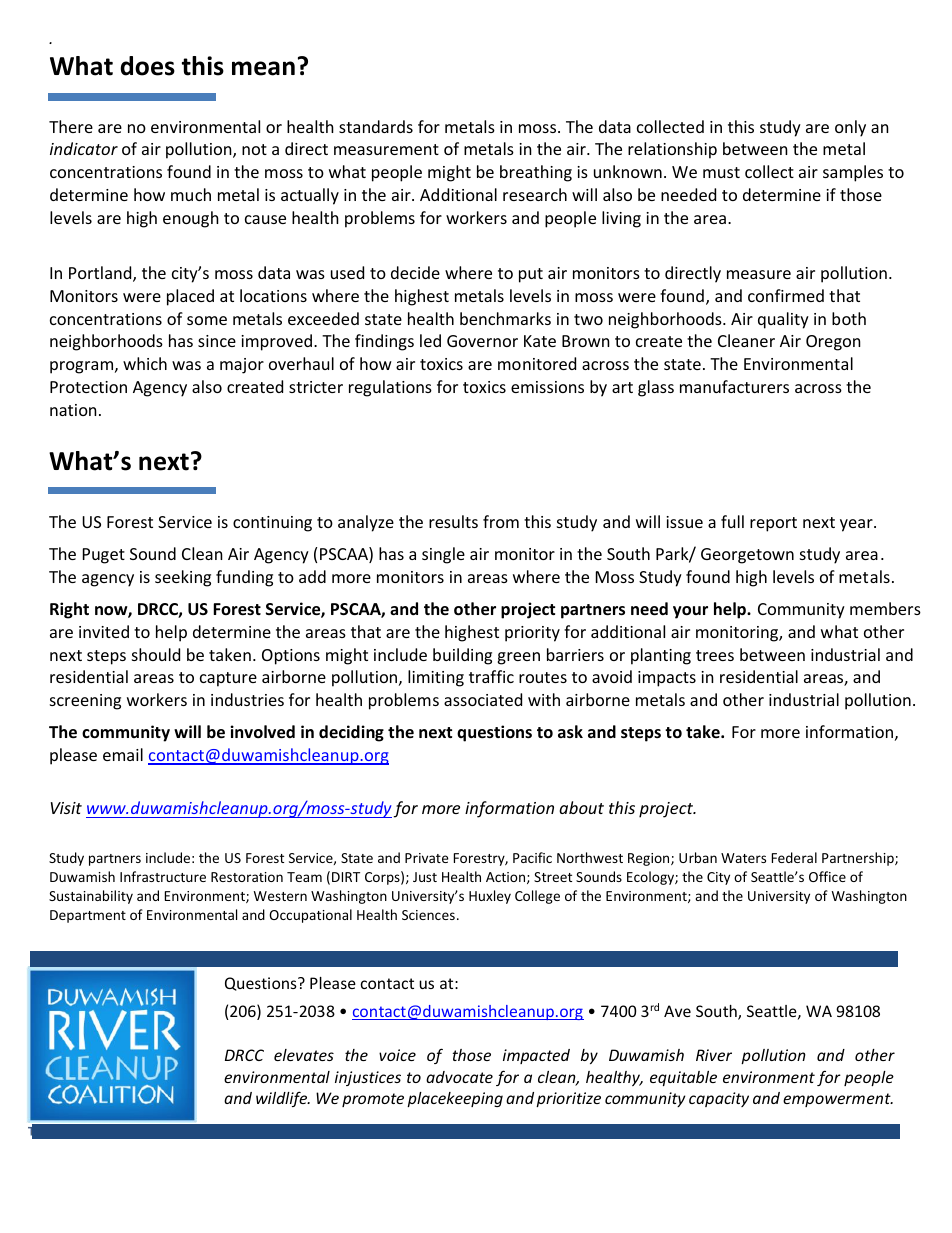 The image size is (952, 1233). What do you see at coordinates (443, 555) in the image?
I see `single` at bounding box center [443, 555].
